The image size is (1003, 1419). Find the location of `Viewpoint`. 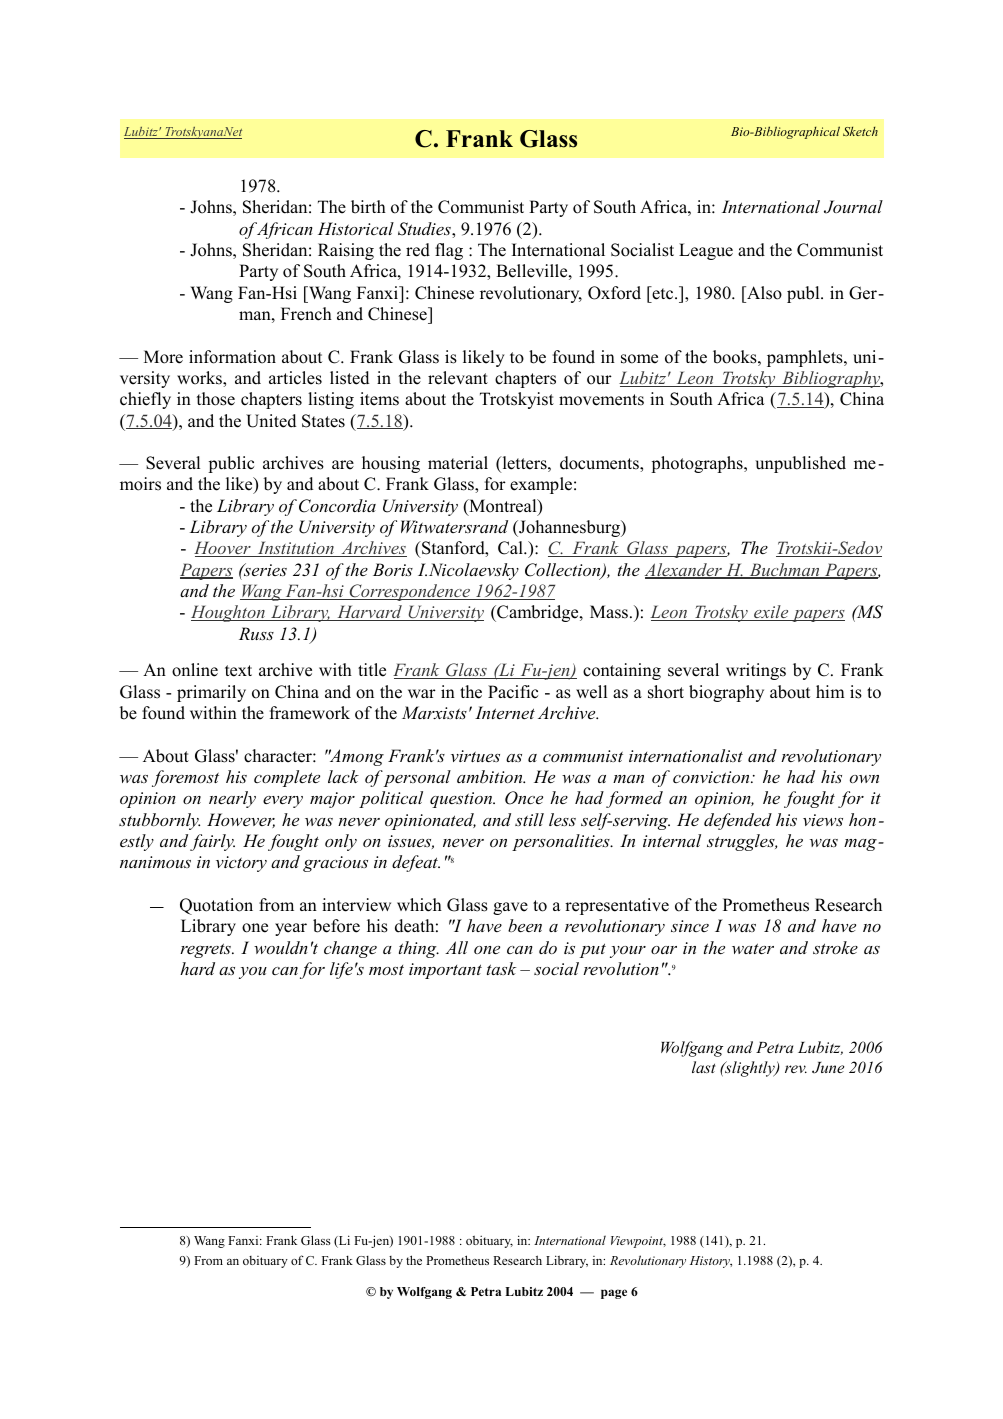

Viewpoint is located at coordinates (638, 1242).
